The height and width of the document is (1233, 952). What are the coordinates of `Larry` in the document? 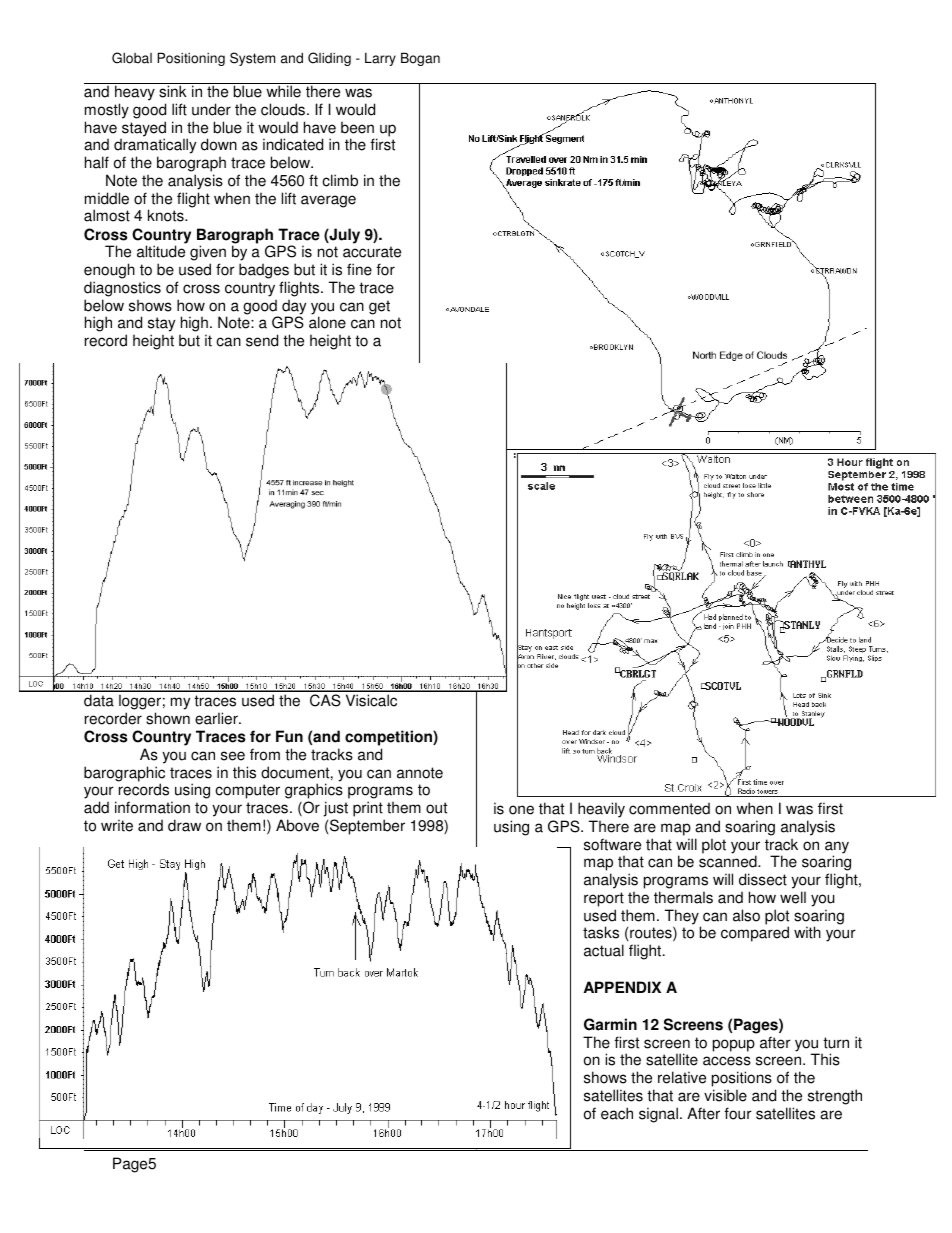 It's located at (380, 59).
